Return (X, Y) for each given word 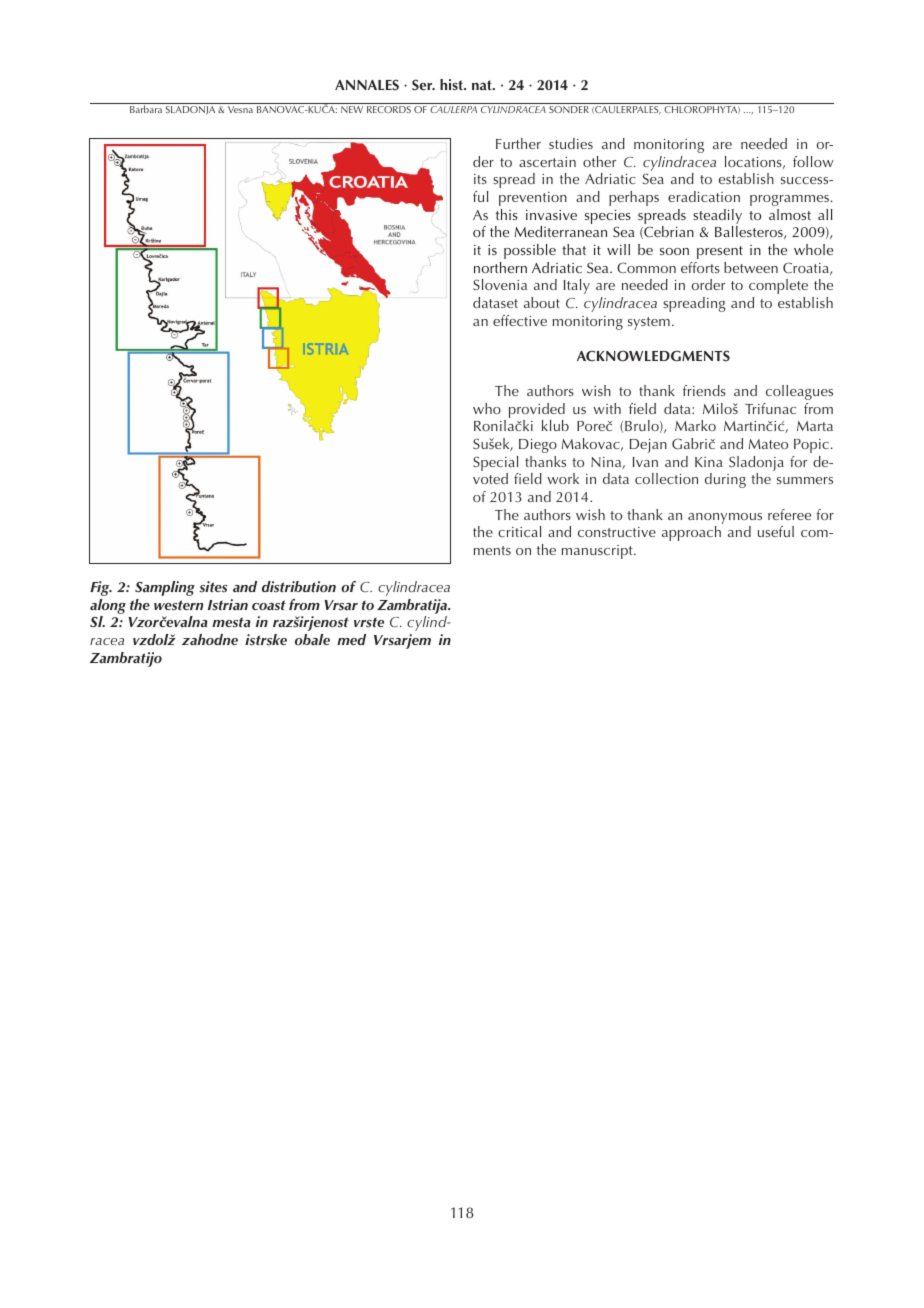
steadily (717, 218)
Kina (709, 462)
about (542, 302)
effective (520, 320)
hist (452, 84)
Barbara (146, 109)
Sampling (165, 588)
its (480, 179)
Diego (538, 446)
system (649, 323)
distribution (299, 587)
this (507, 214)
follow (813, 161)
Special (496, 465)
